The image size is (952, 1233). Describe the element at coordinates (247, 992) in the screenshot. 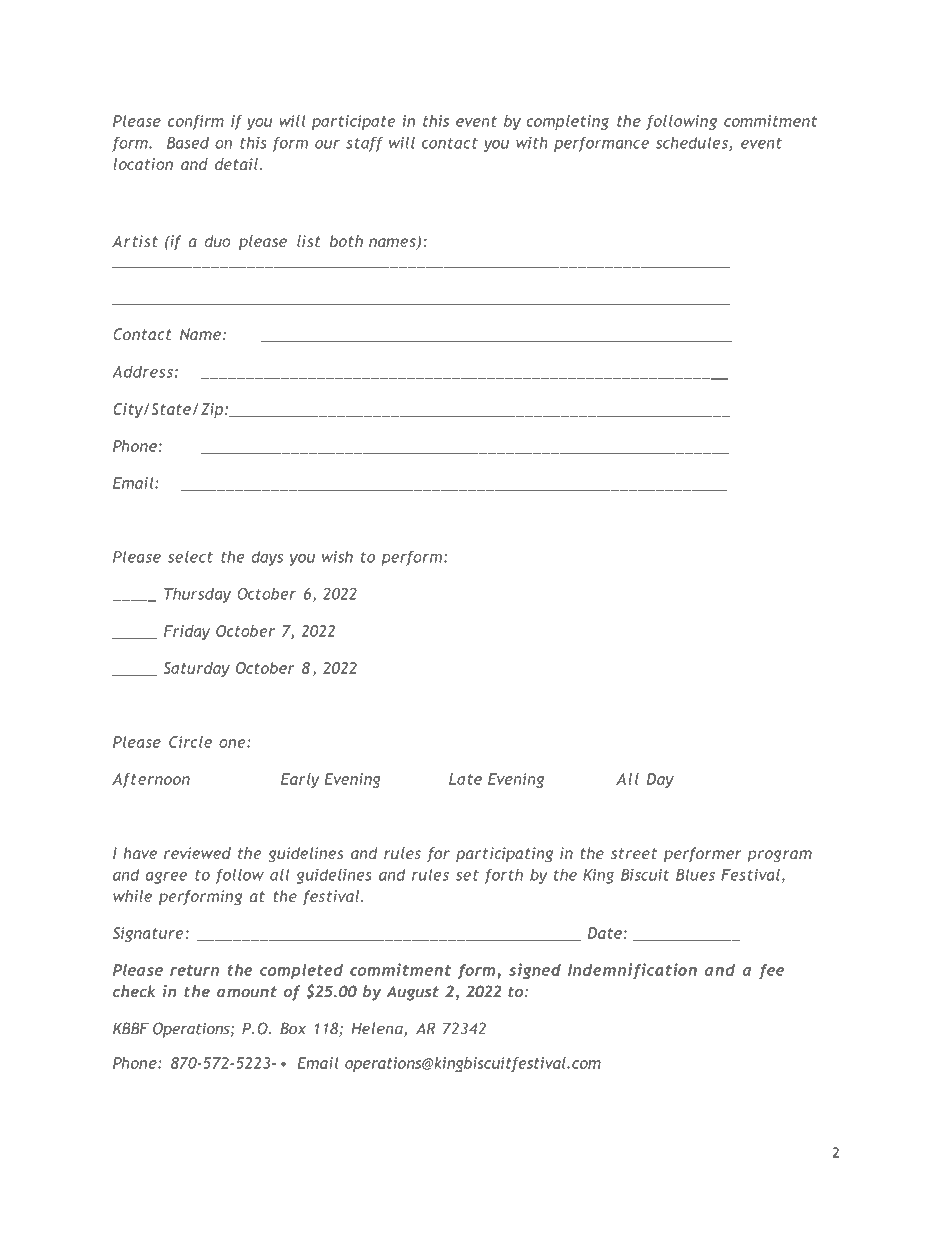

I see `amount` at that location.
